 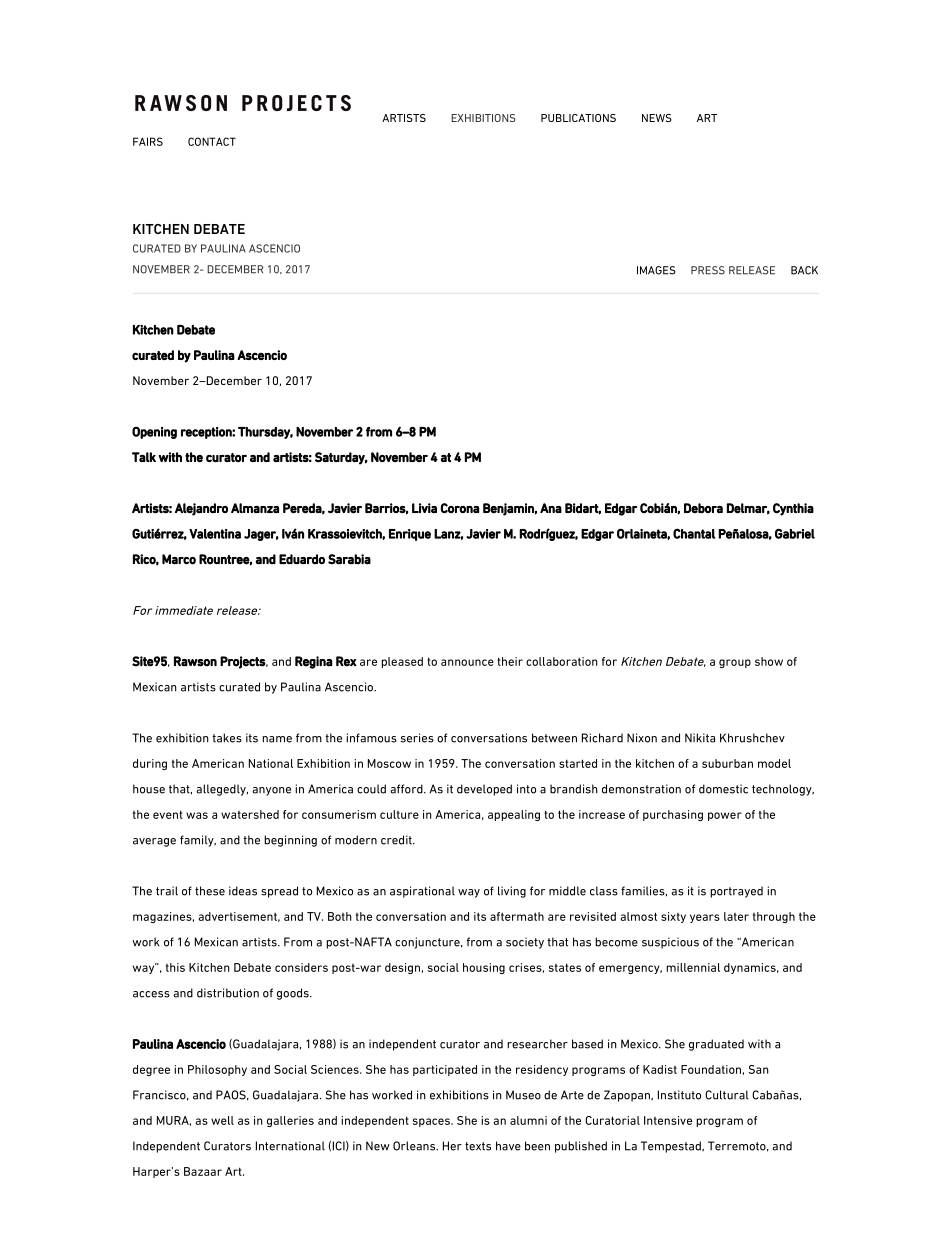 What do you see at coordinates (478, 1146) in the screenshot?
I see `texts` at bounding box center [478, 1146].
